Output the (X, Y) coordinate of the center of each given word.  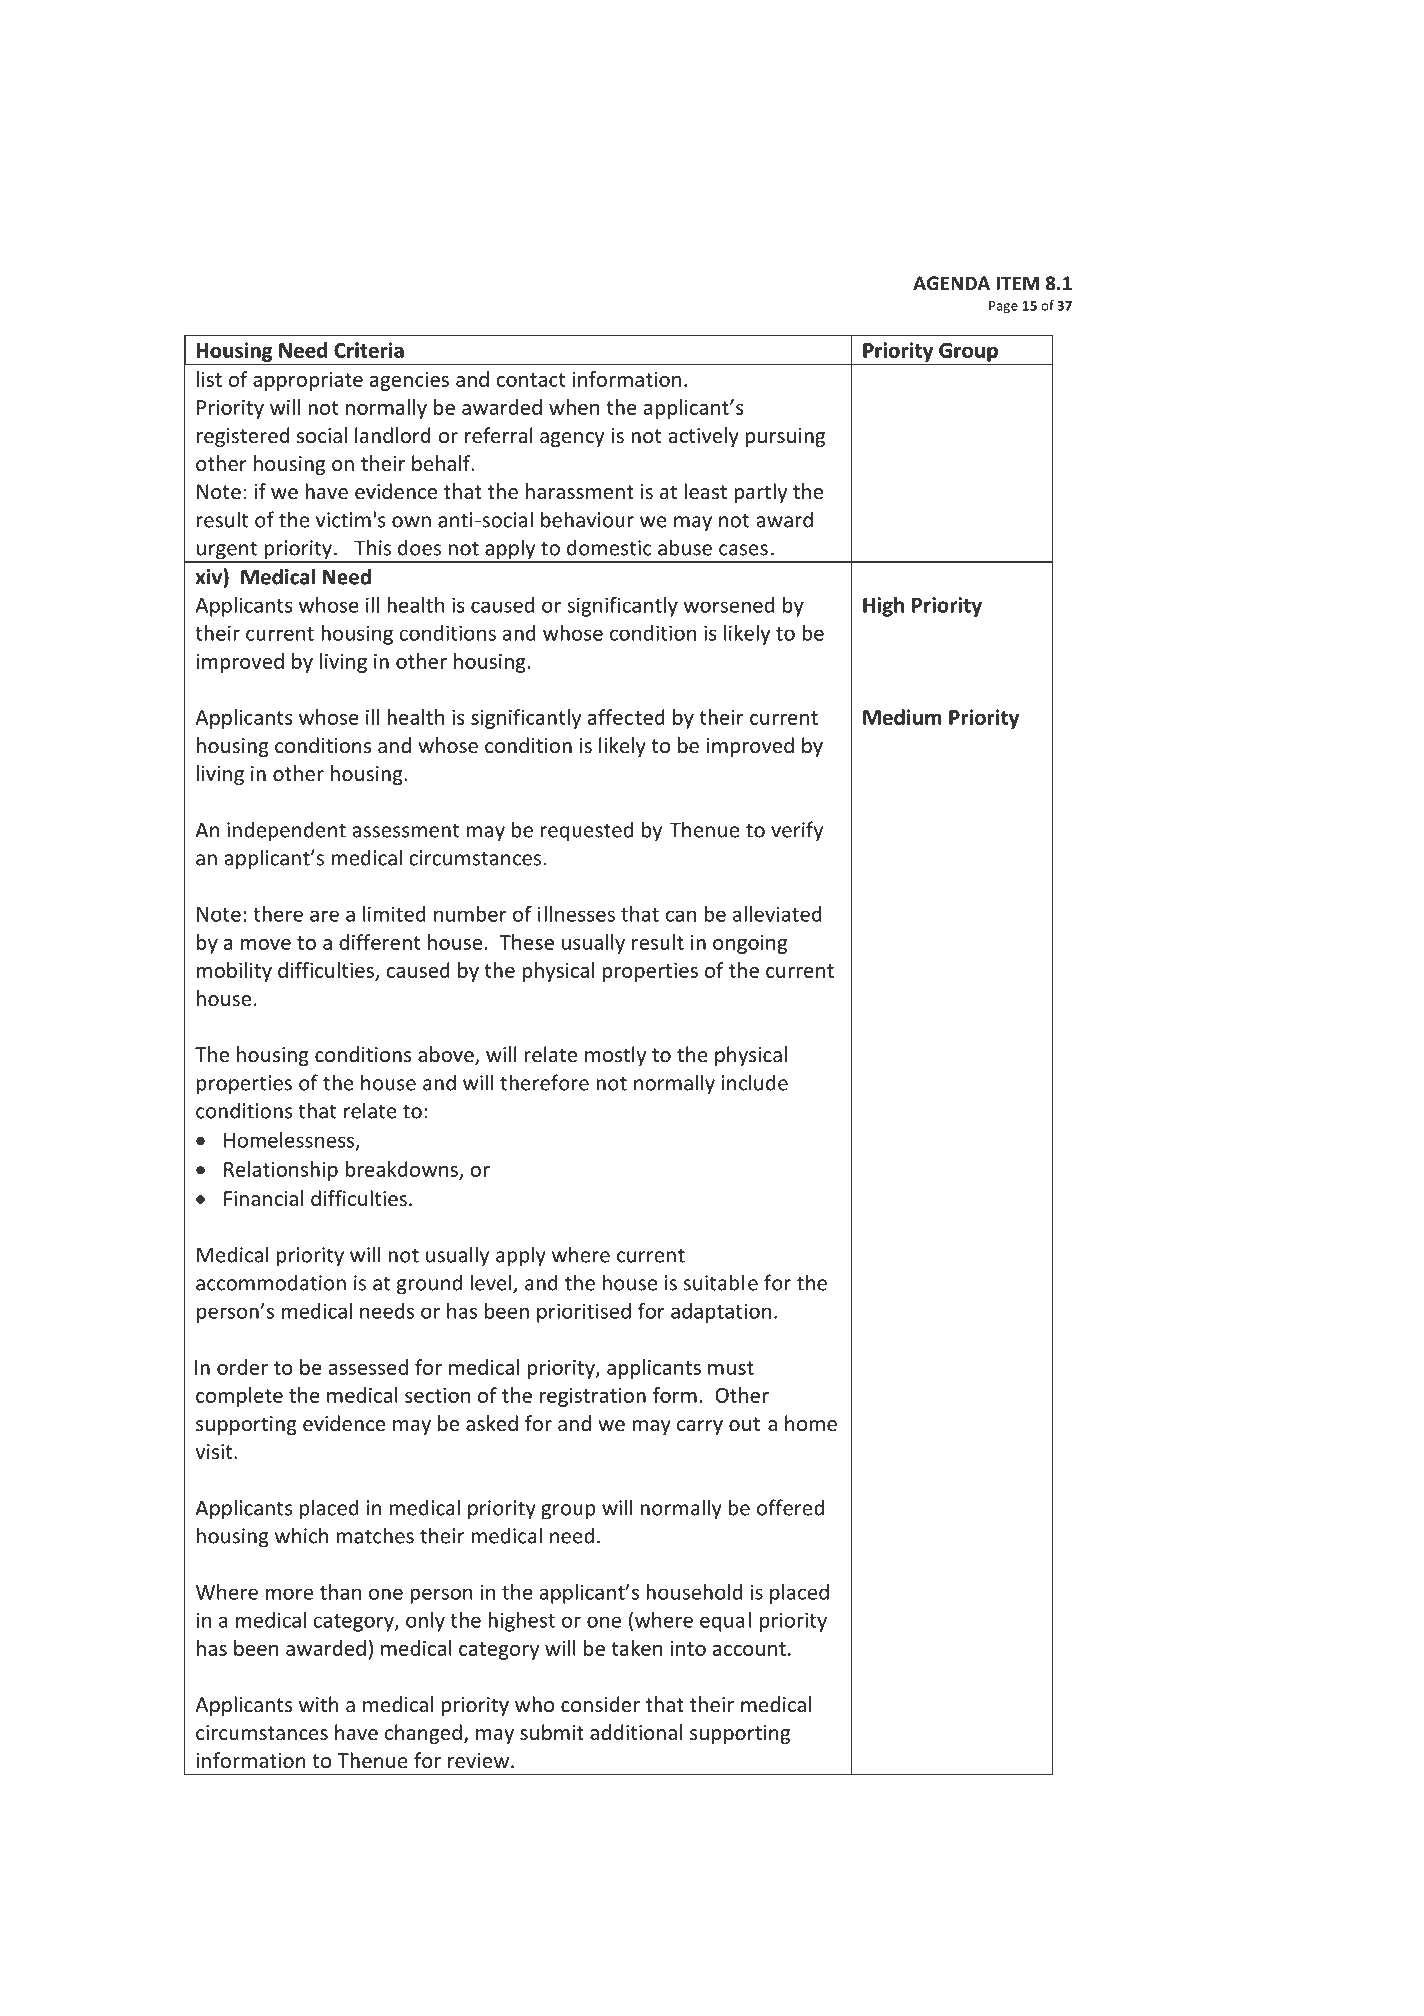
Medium (902, 717)
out (744, 1424)
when (574, 407)
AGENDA (951, 283)
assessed (368, 1367)
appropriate (308, 381)
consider (600, 1704)
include (755, 1082)
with (318, 1704)
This (372, 547)
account (749, 1649)
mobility (234, 972)
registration (593, 1397)
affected (626, 717)
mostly (615, 1056)
